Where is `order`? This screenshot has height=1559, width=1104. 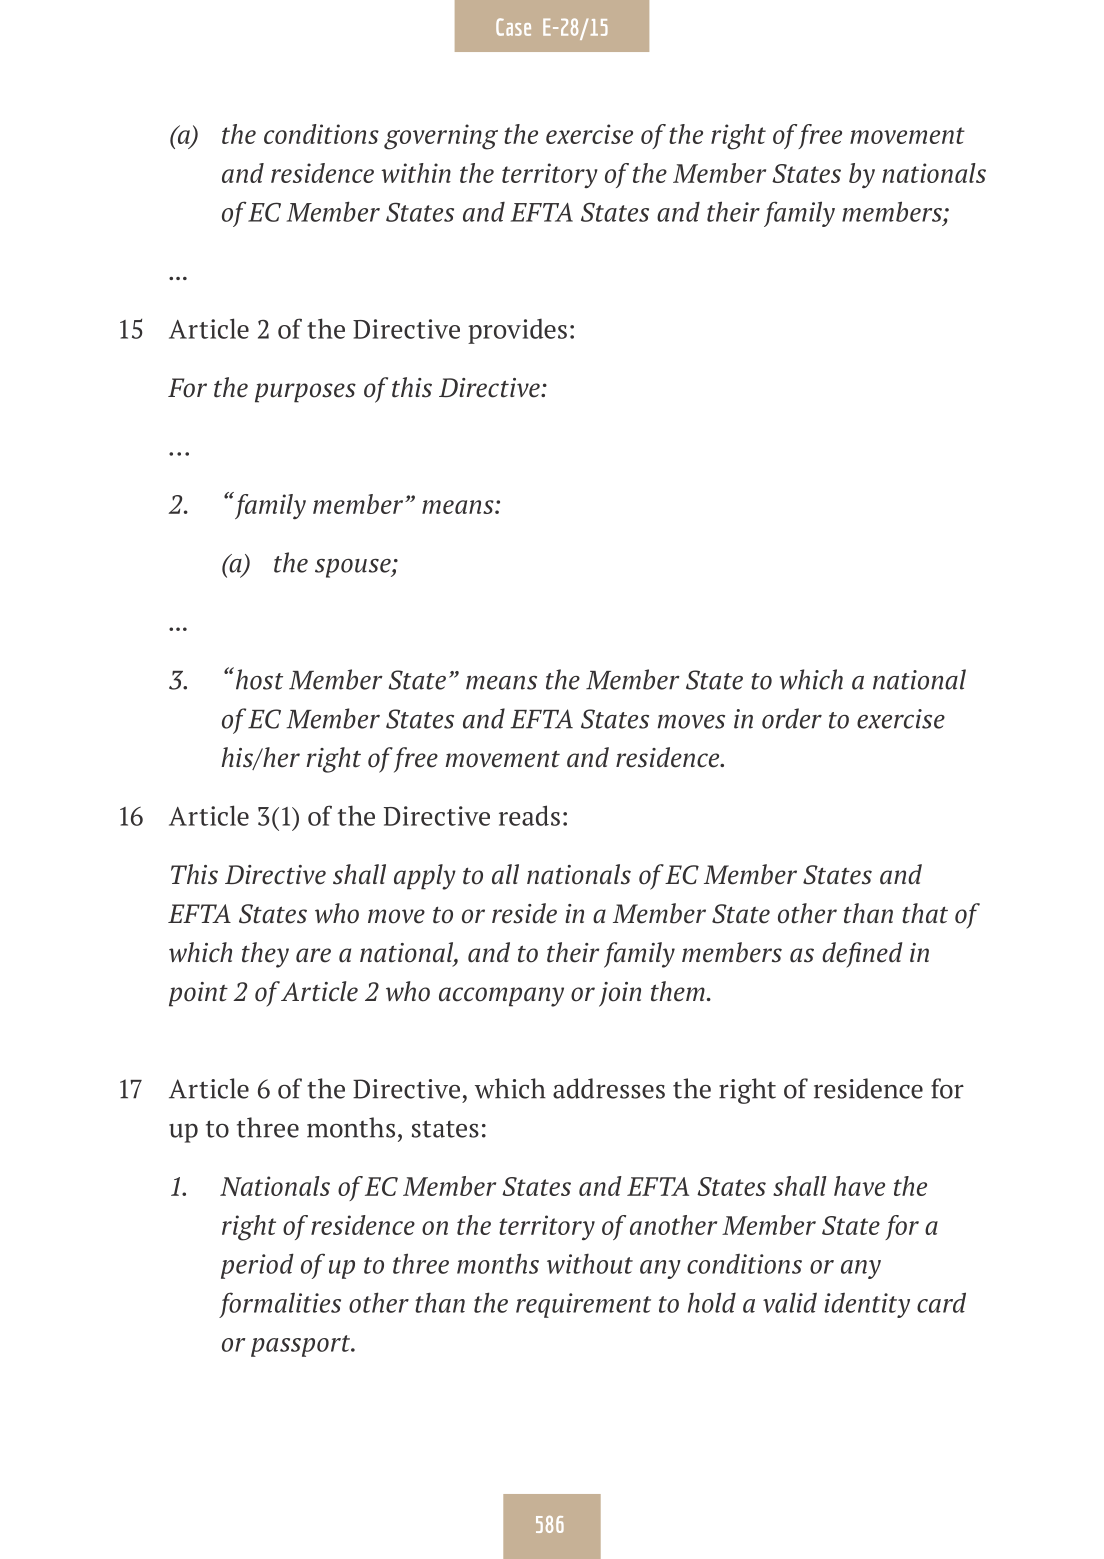 order is located at coordinates (792, 718).
